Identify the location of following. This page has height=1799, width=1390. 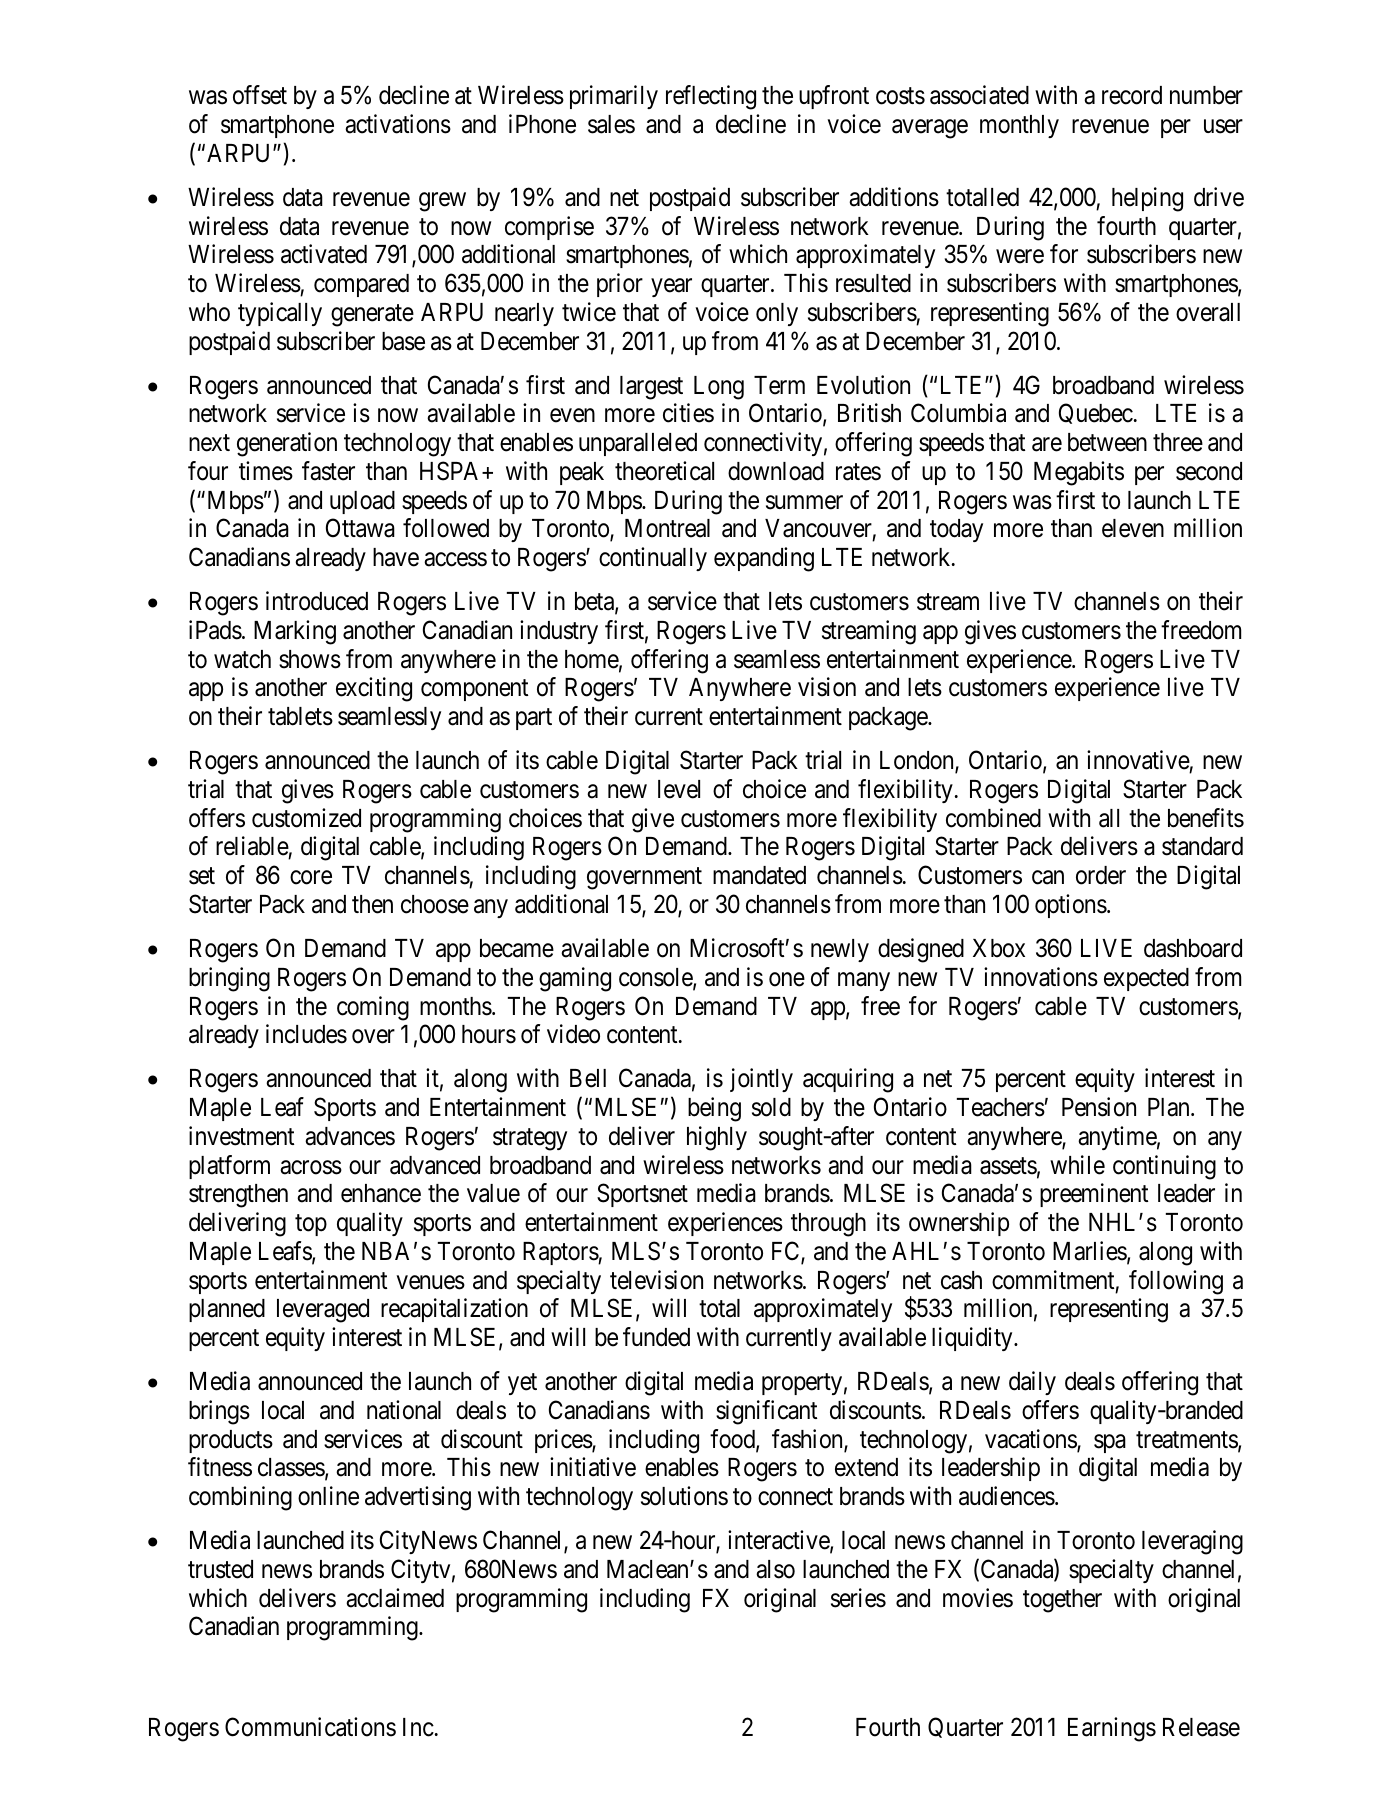
(1176, 1282).
